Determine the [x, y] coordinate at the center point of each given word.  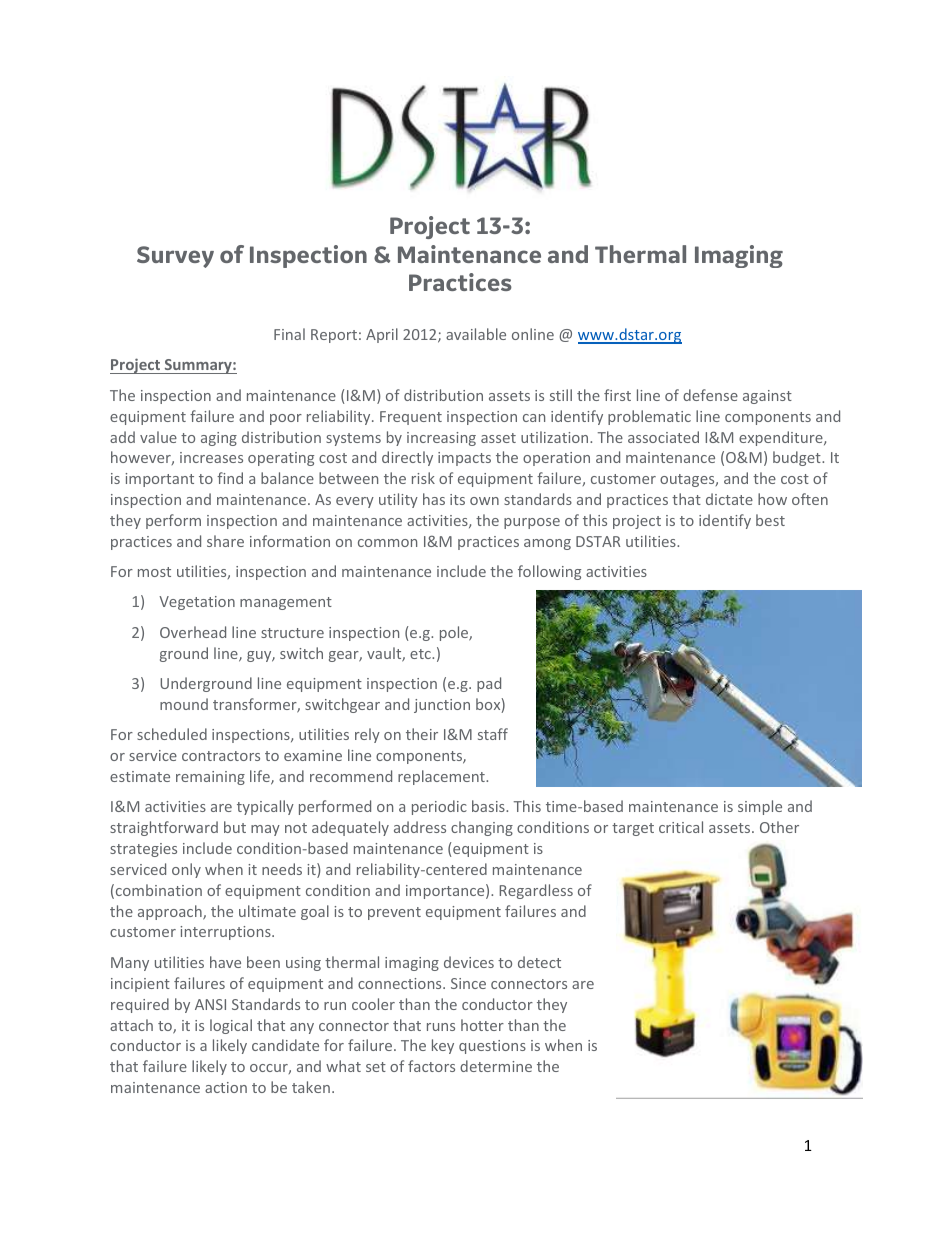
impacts [464, 459]
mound [184, 704]
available [476, 334]
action [226, 1087]
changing [482, 828]
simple [760, 807]
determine [496, 1066]
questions [492, 1047]
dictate [729, 499]
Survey [175, 257]
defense [710, 395]
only [186, 870]
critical [681, 827]
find [230, 478]
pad [489, 684]
